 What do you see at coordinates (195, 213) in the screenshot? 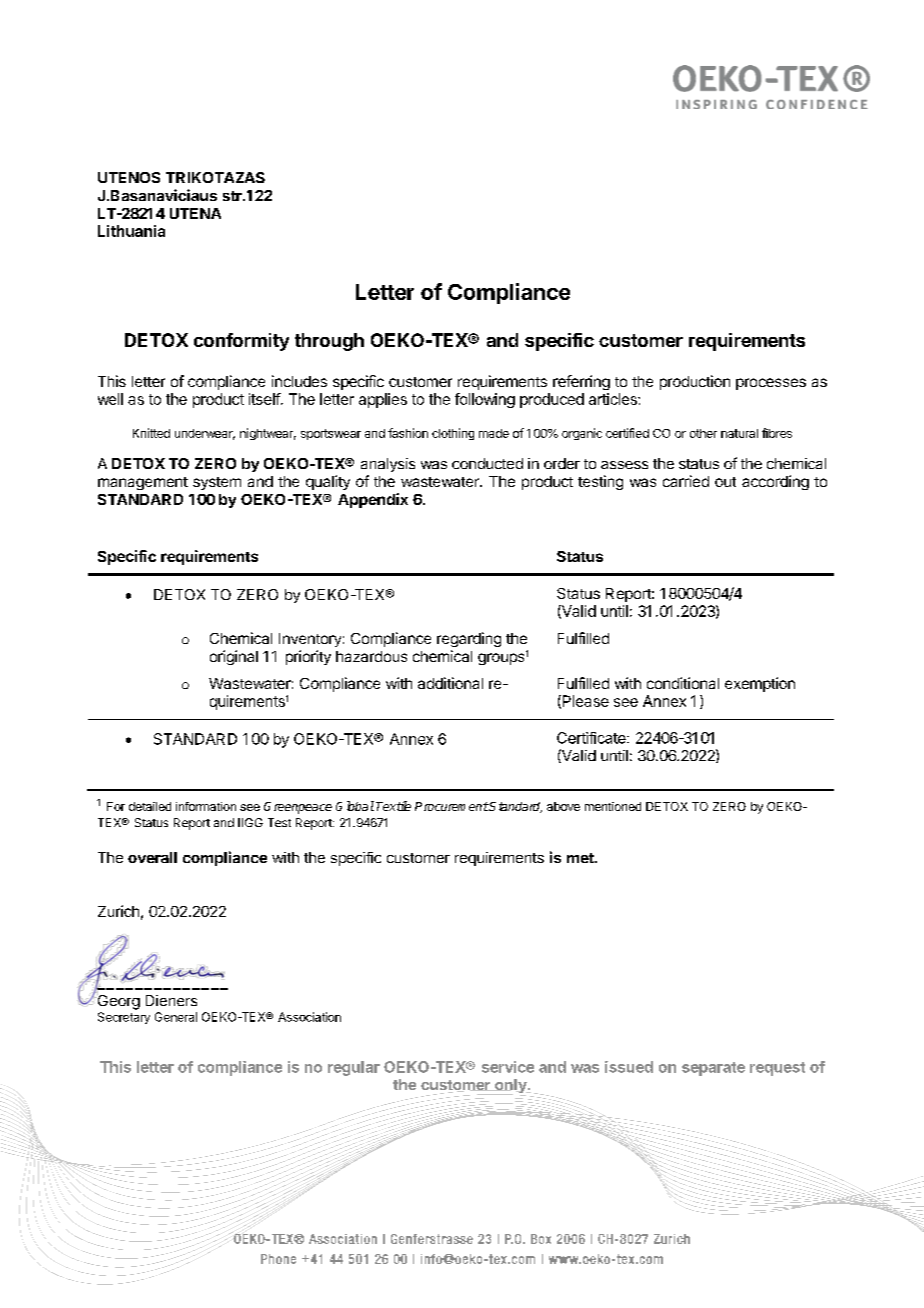
I see `UTENA` at bounding box center [195, 213].
